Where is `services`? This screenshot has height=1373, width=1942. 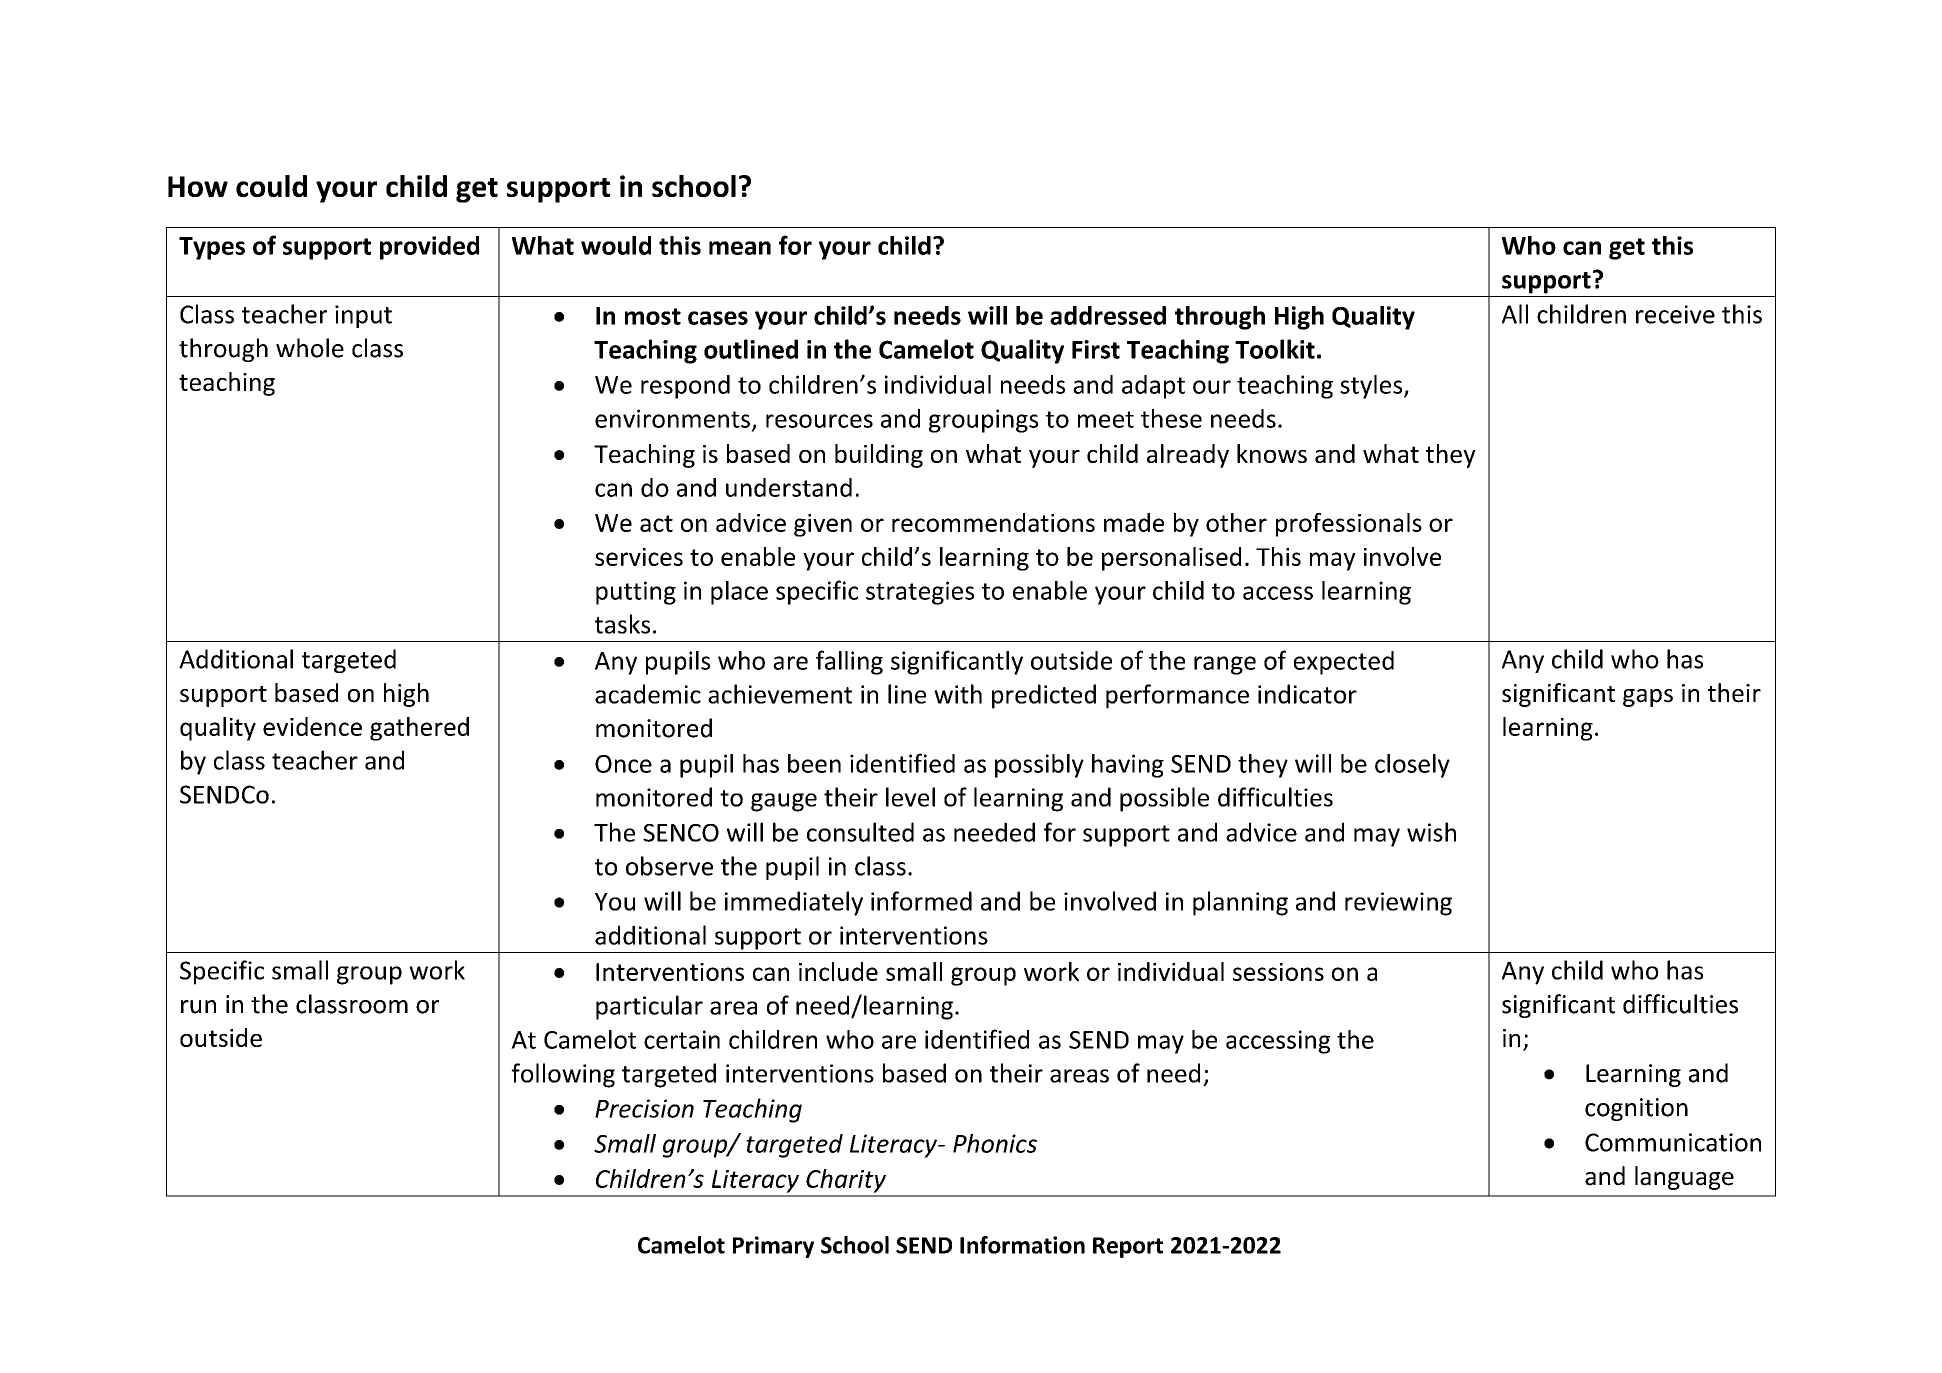 services is located at coordinates (639, 557).
